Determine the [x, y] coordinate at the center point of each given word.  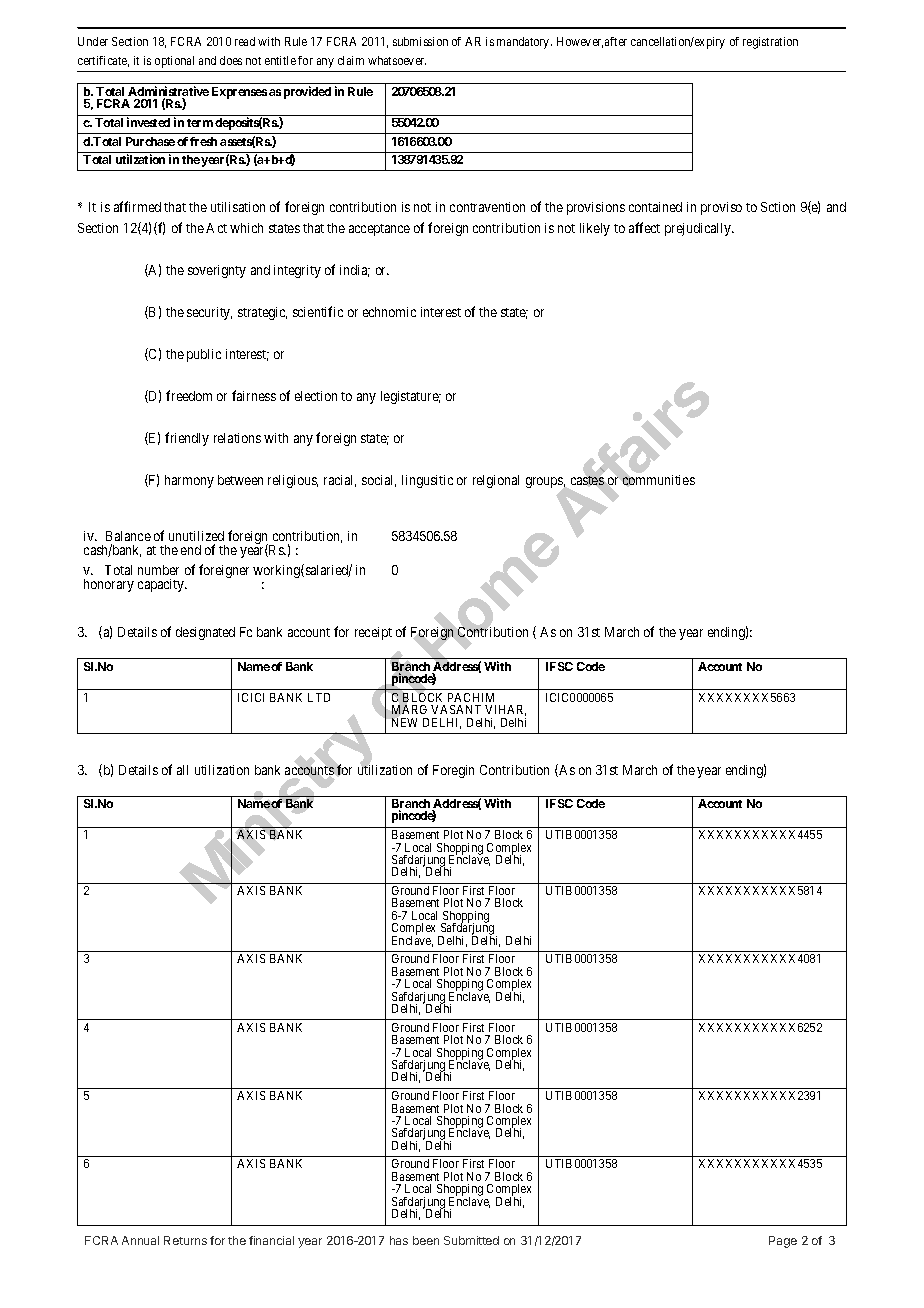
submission [420, 41]
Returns [185, 1240]
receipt [373, 633]
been [426, 1240]
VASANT [456, 709]
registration [770, 43]
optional [174, 62]
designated [205, 633]
